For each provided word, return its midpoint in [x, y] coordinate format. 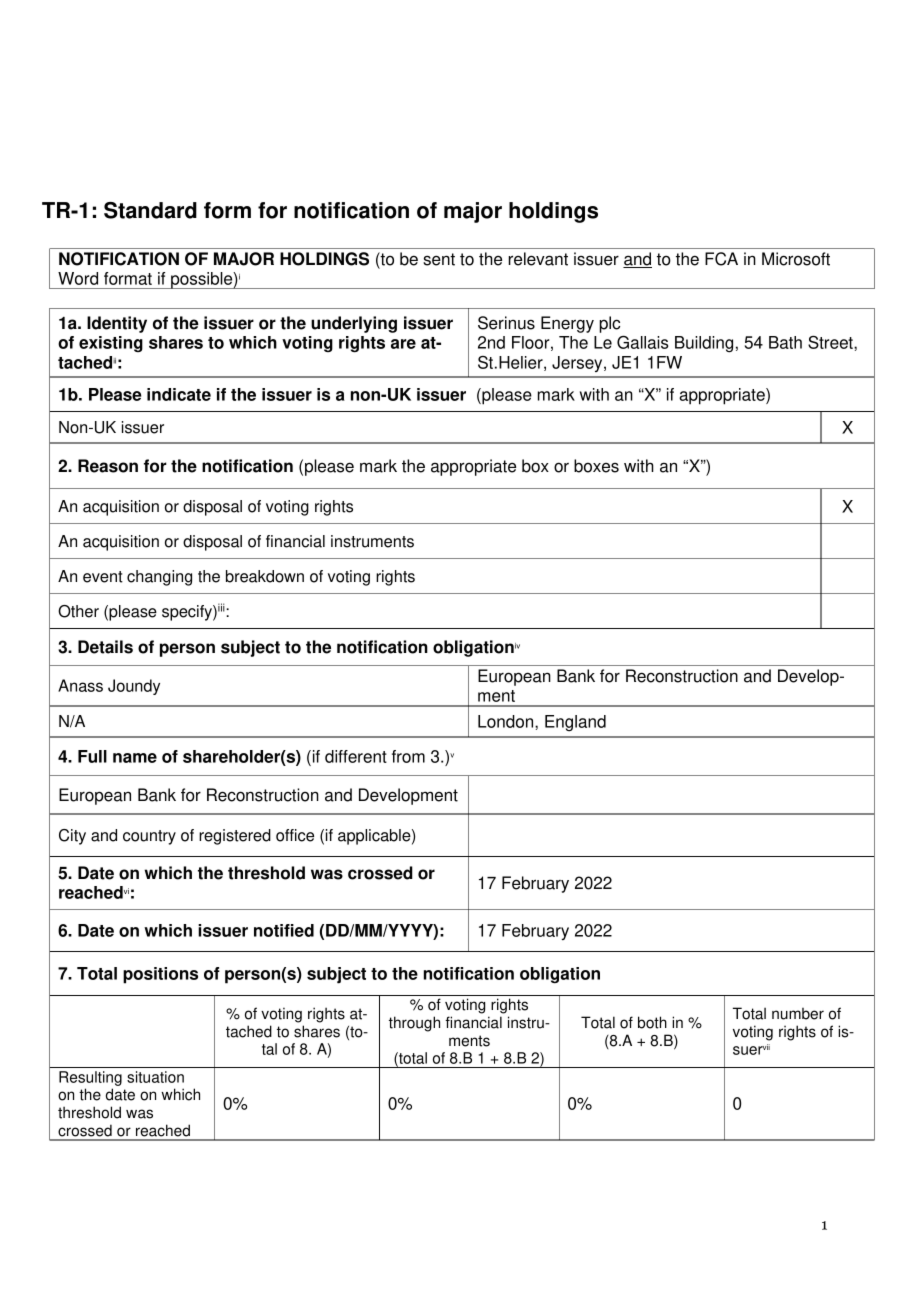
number [798, 1014]
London [507, 721]
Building [704, 344]
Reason [108, 466]
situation [155, 1077]
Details [105, 647]
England [575, 723]
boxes [596, 466]
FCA [721, 259]
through [414, 1024]
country [149, 837]
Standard [150, 210]
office [295, 835]
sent [439, 259]
